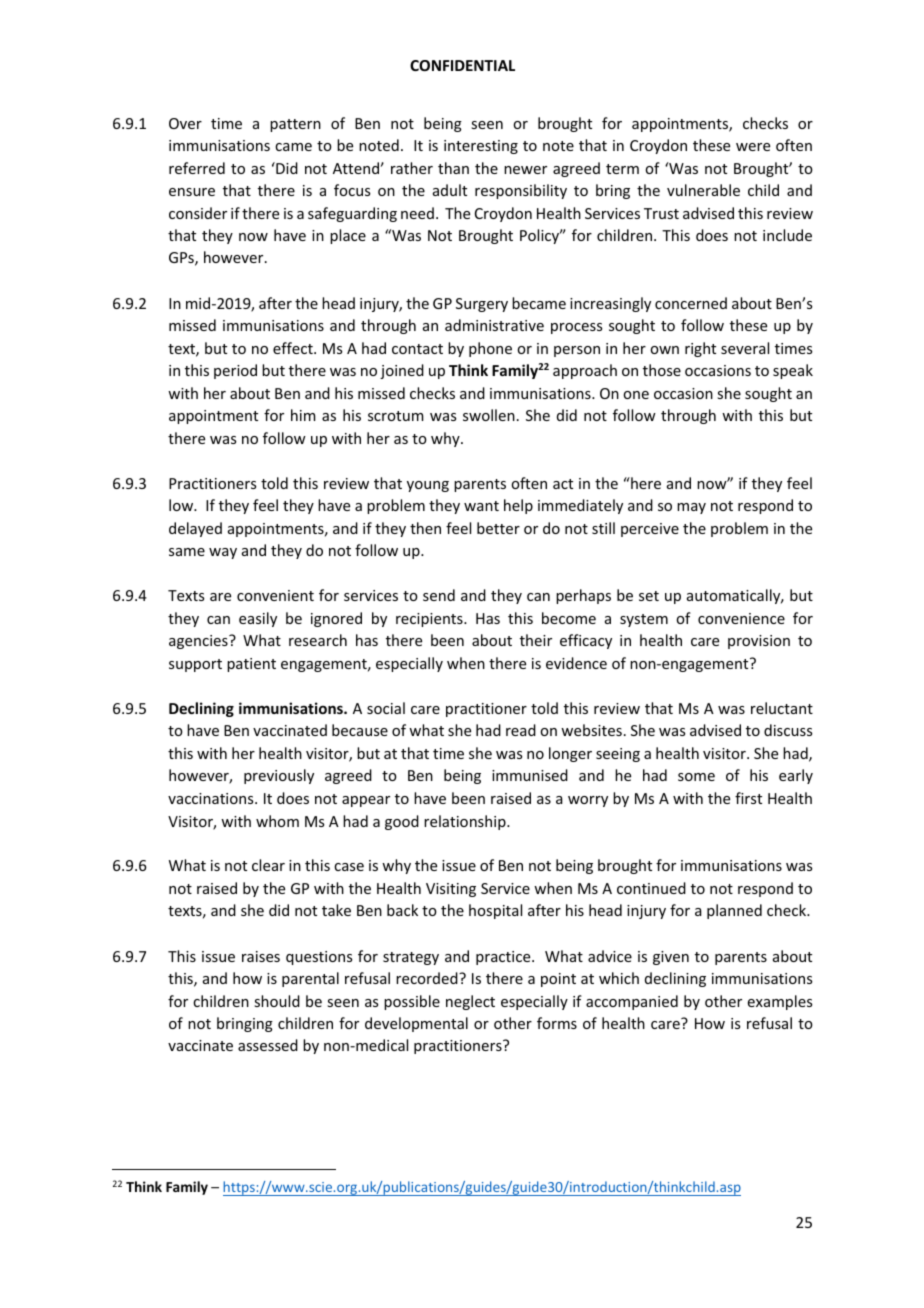  What do you see at coordinates (462, 65) in the image?
I see `CONFIDENTIAL` at bounding box center [462, 65].
